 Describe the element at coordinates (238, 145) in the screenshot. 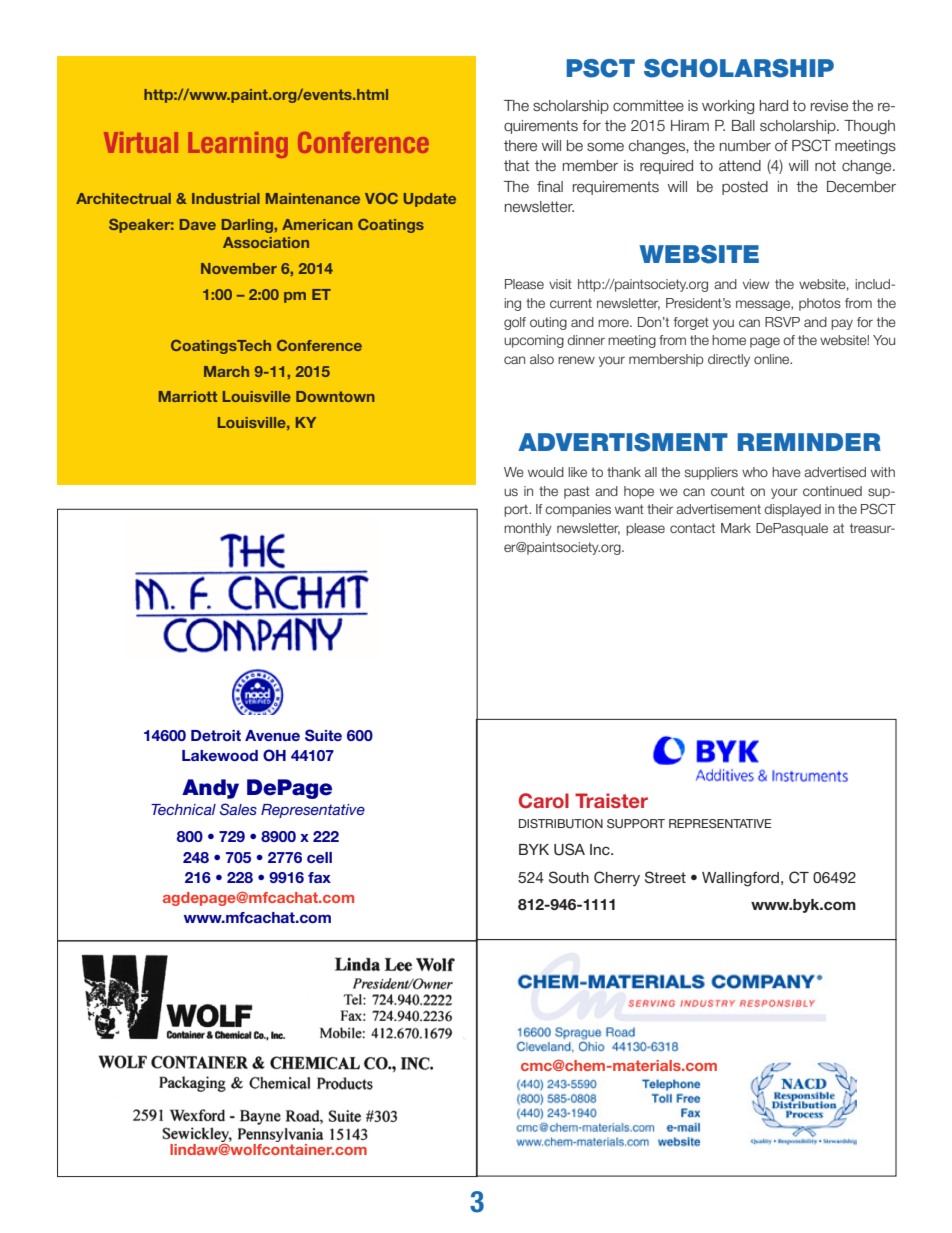

I see `Learning` at that location.
